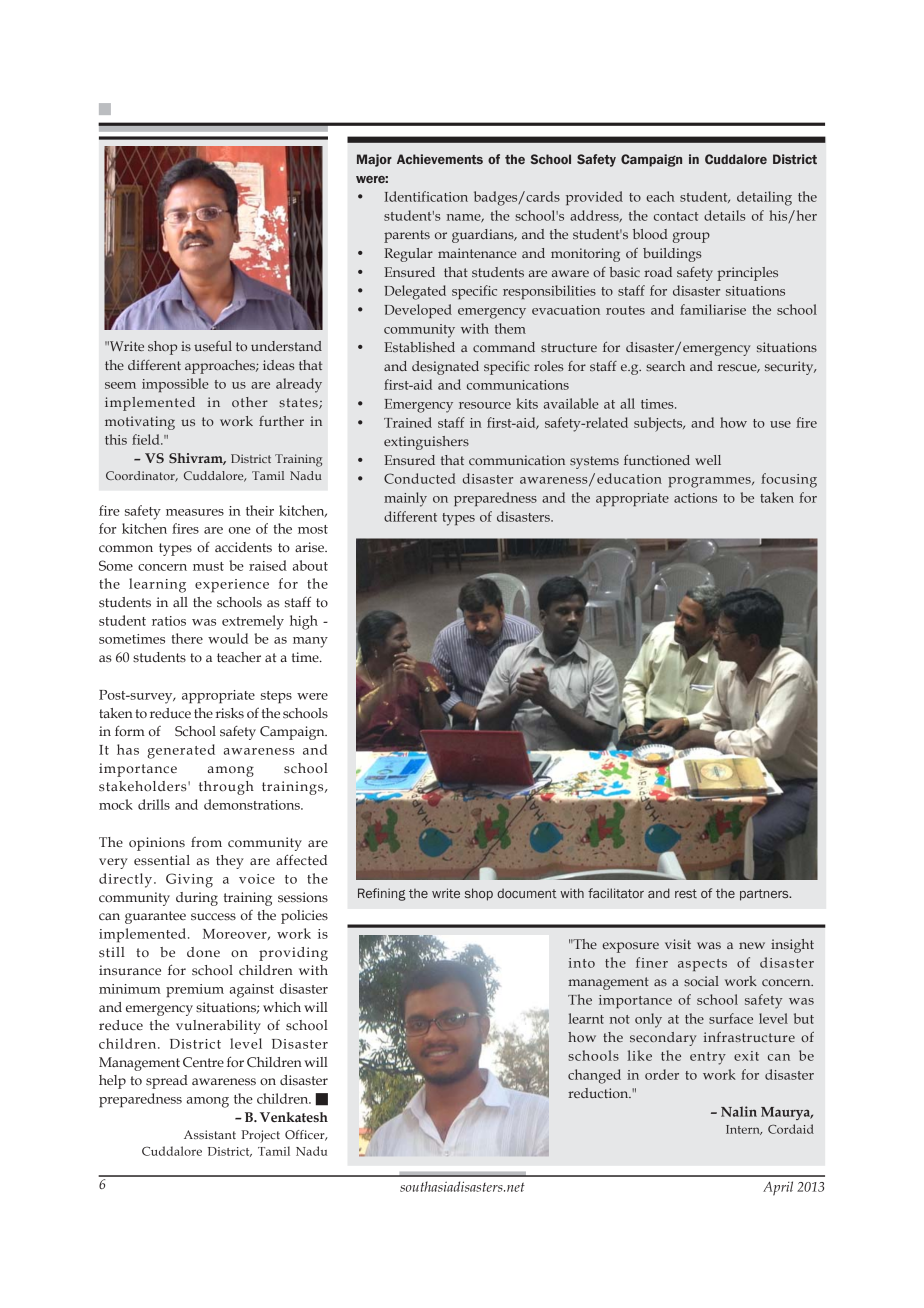 The image size is (924, 1308). I want to click on April, so click(778, 1188).
